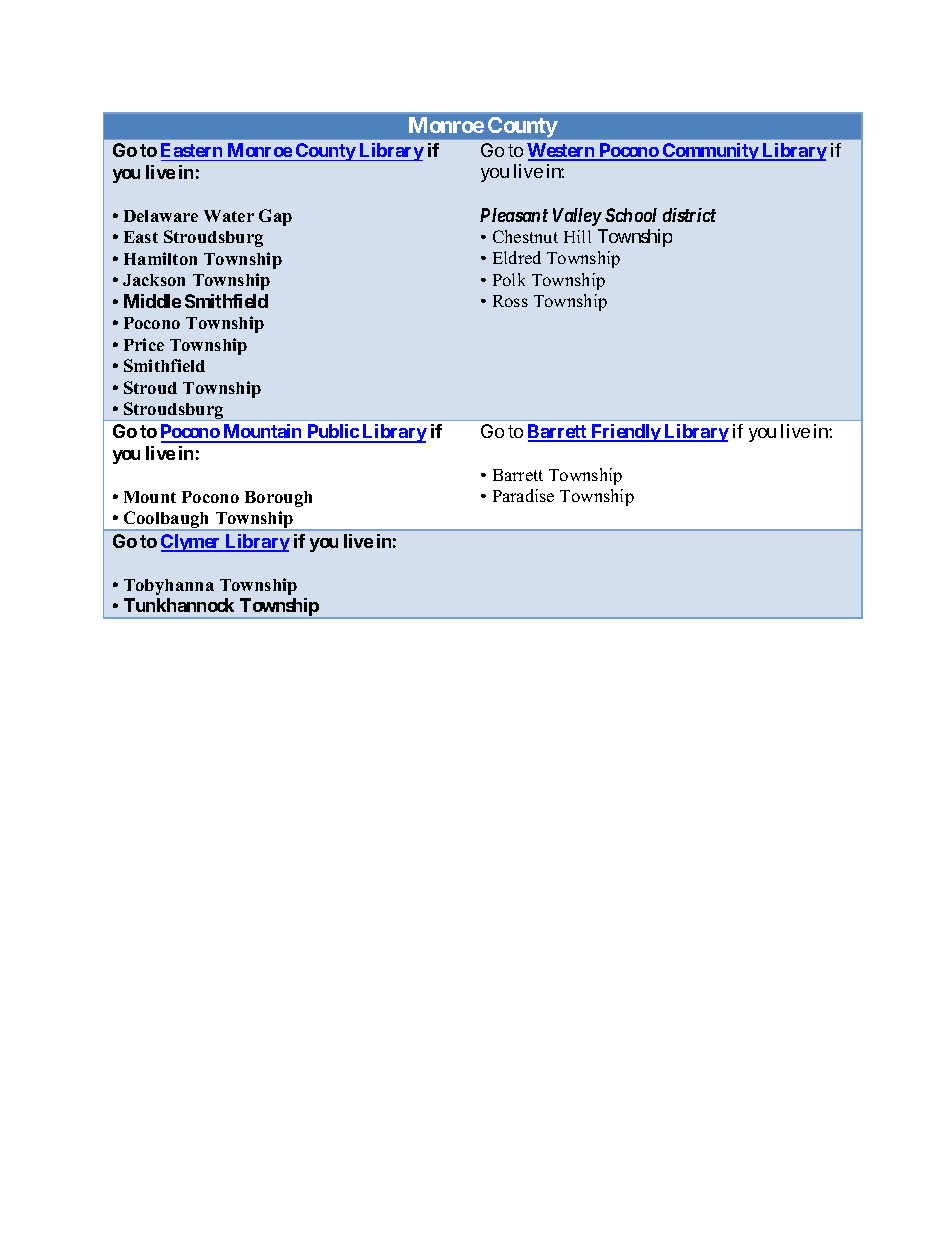 This screenshot has width=952, height=1233. What do you see at coordinates (509, 279) in the screenshot?
I see `Polk` at bounding box center [509, 279].
